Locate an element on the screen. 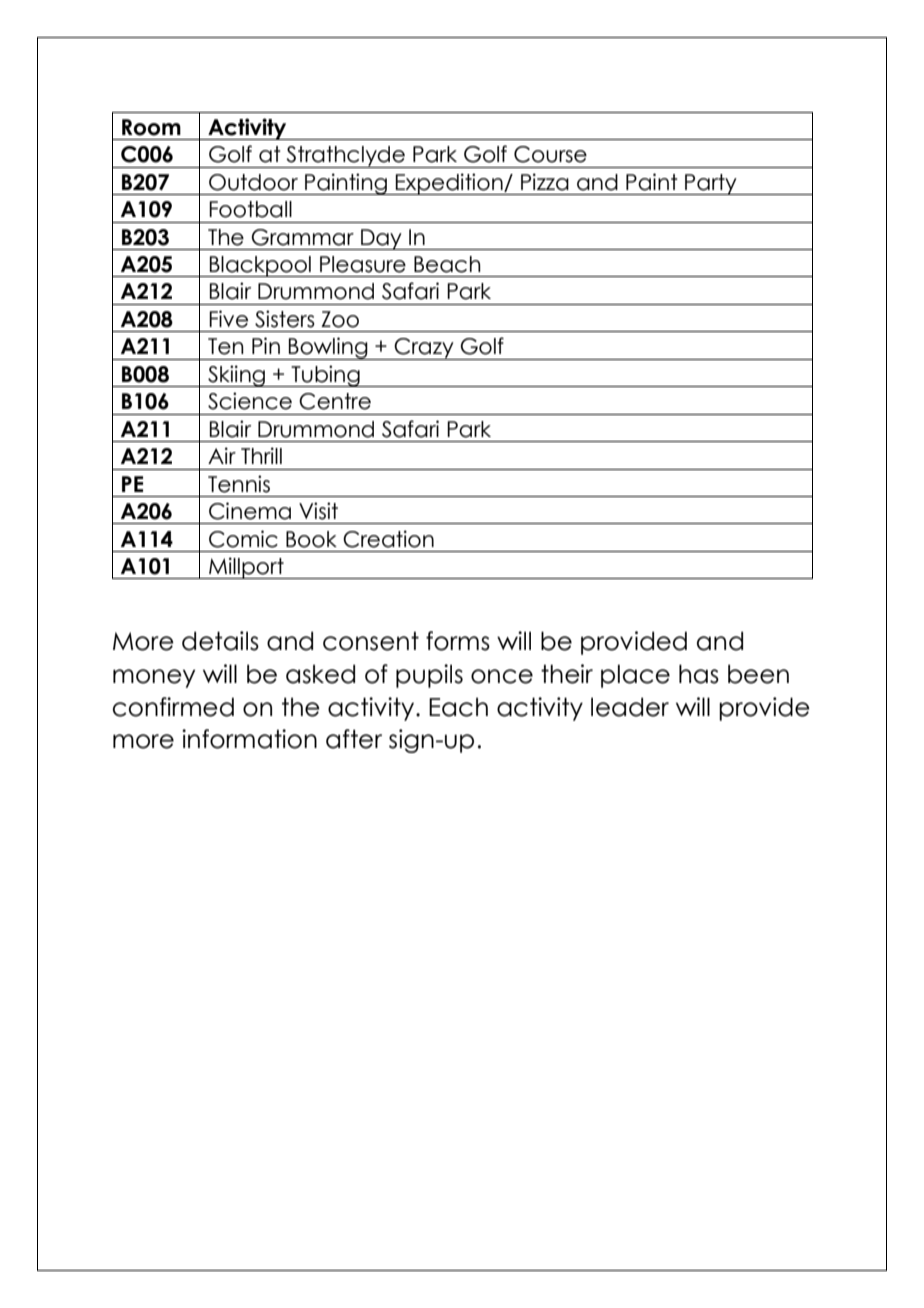 This screenshot has height=1308, width=924. details is located at coordinates (220, 641).
